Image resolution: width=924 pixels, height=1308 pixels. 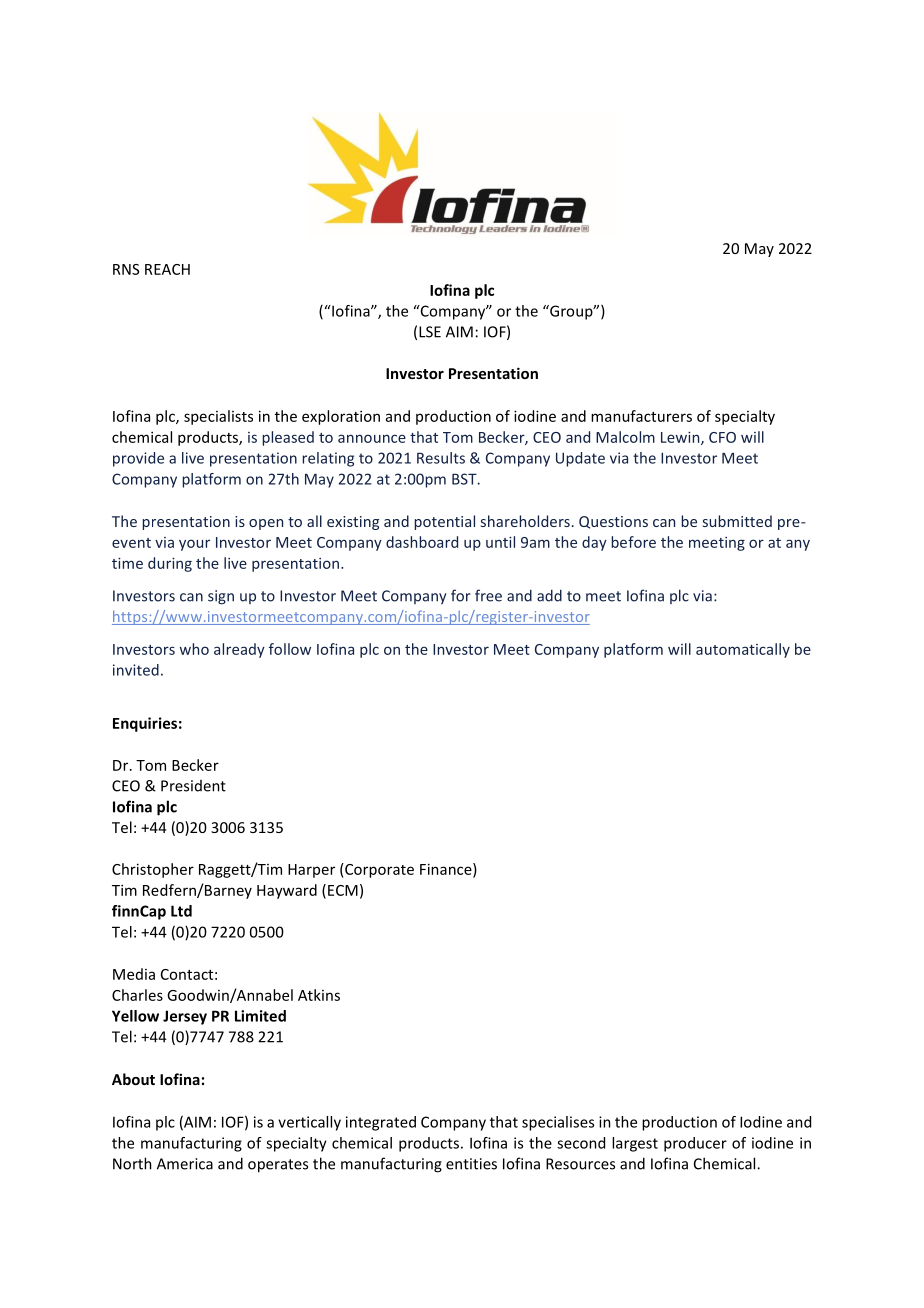 What do you see at coordinates (633, 542) in the document?
I see `before` at bounding box center [633, 542].
